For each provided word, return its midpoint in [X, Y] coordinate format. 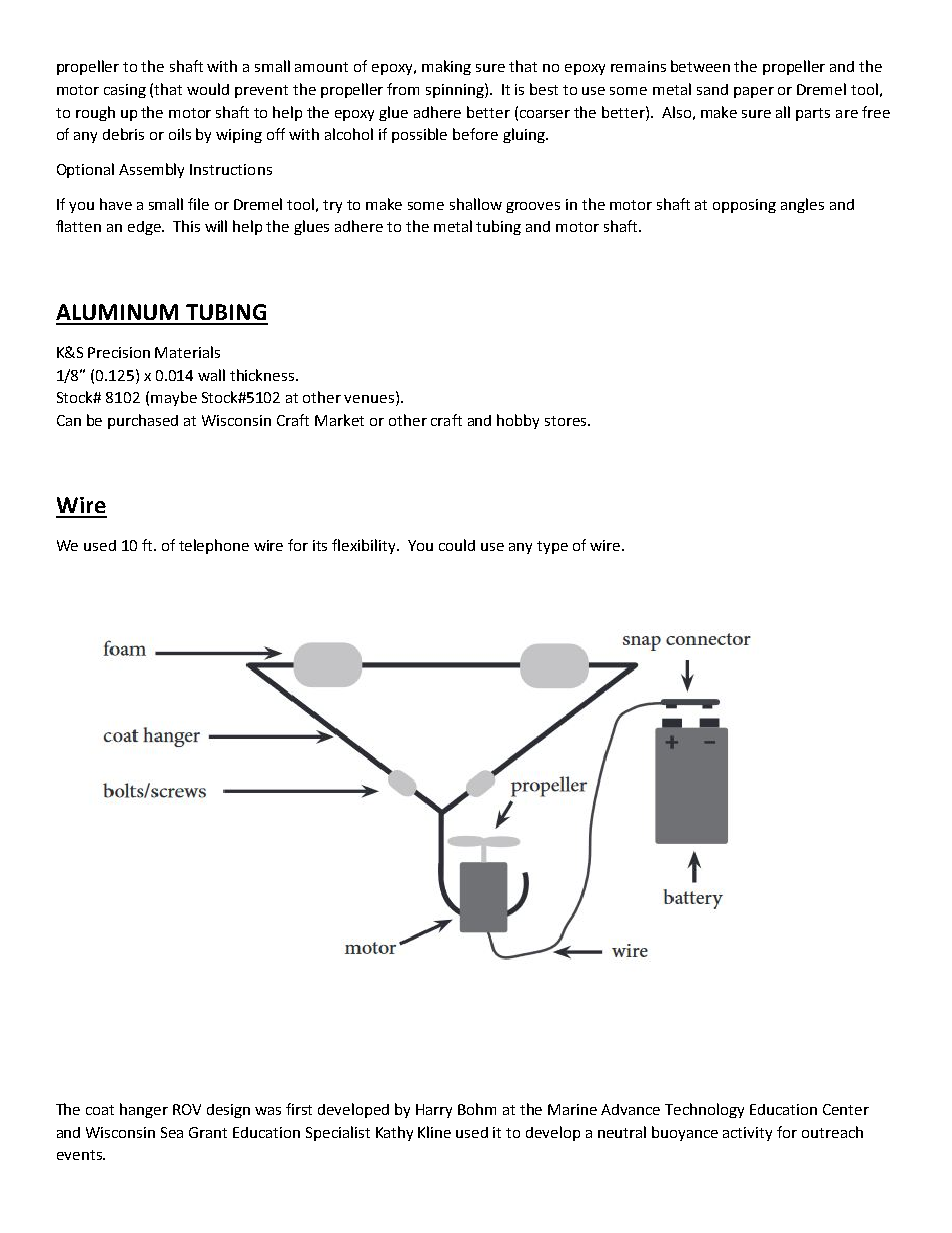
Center [846, 1109]
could [457, 545]
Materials [187, 352]
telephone [214, 546]
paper [754, 92]
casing [125, 91]
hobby [518, 421]
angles [802, 205]
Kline [434, 1132]
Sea [172, 1132]
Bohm [477, 1109]
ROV [187, 1109]
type [552, 547]
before [475, 134]
